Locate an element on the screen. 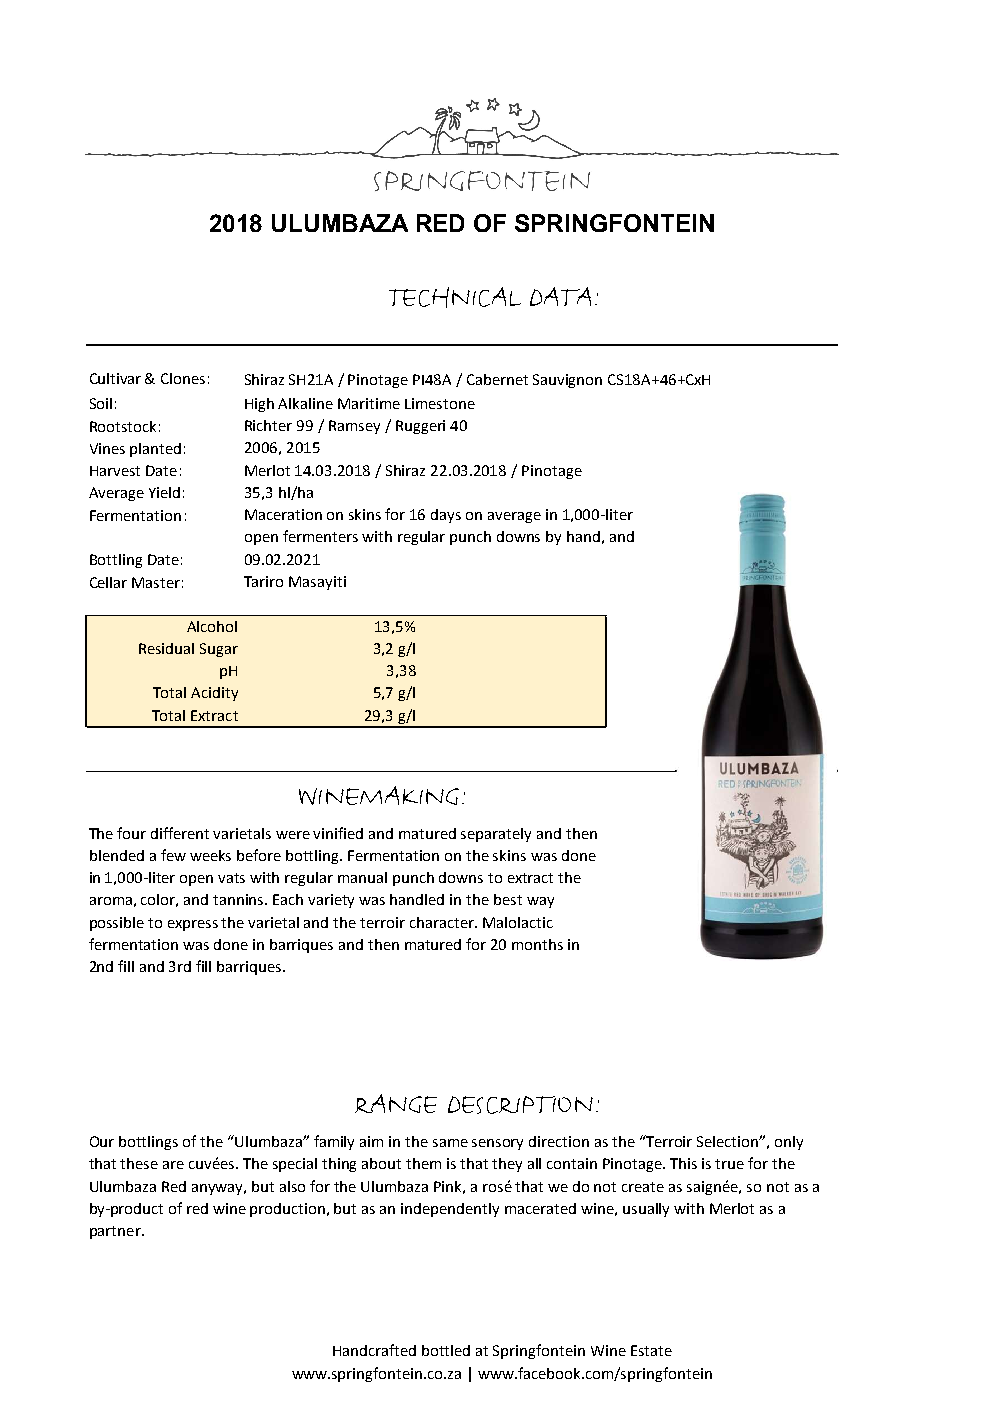 Image resolution: width=1005 pixels, height=1421 pixels. Clones is located at coordinates (183, 378).
